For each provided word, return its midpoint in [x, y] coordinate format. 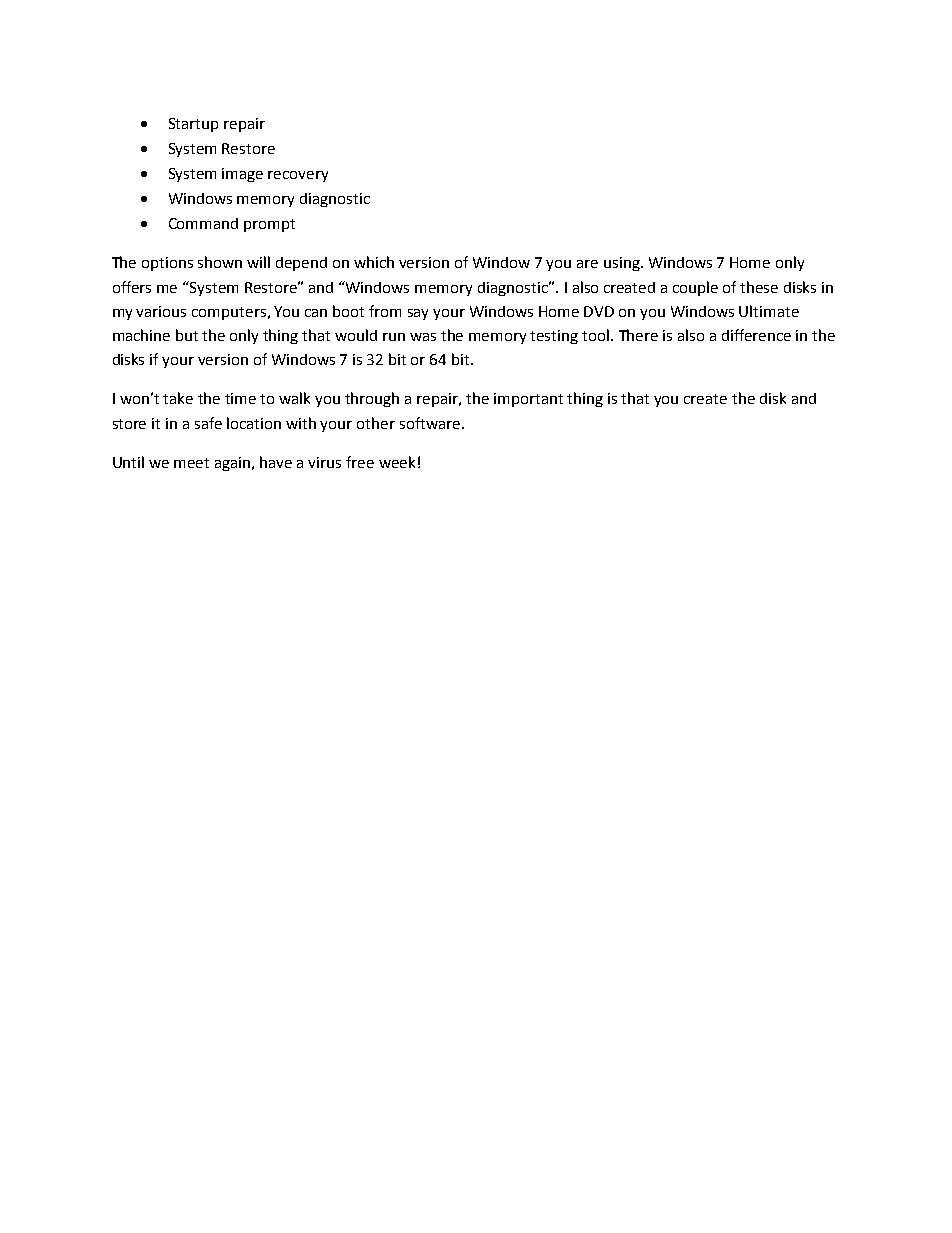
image [242, 175]
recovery [298, 176]
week [397, 462]
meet [191, 463]
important [528, 400]
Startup [193, 125]
